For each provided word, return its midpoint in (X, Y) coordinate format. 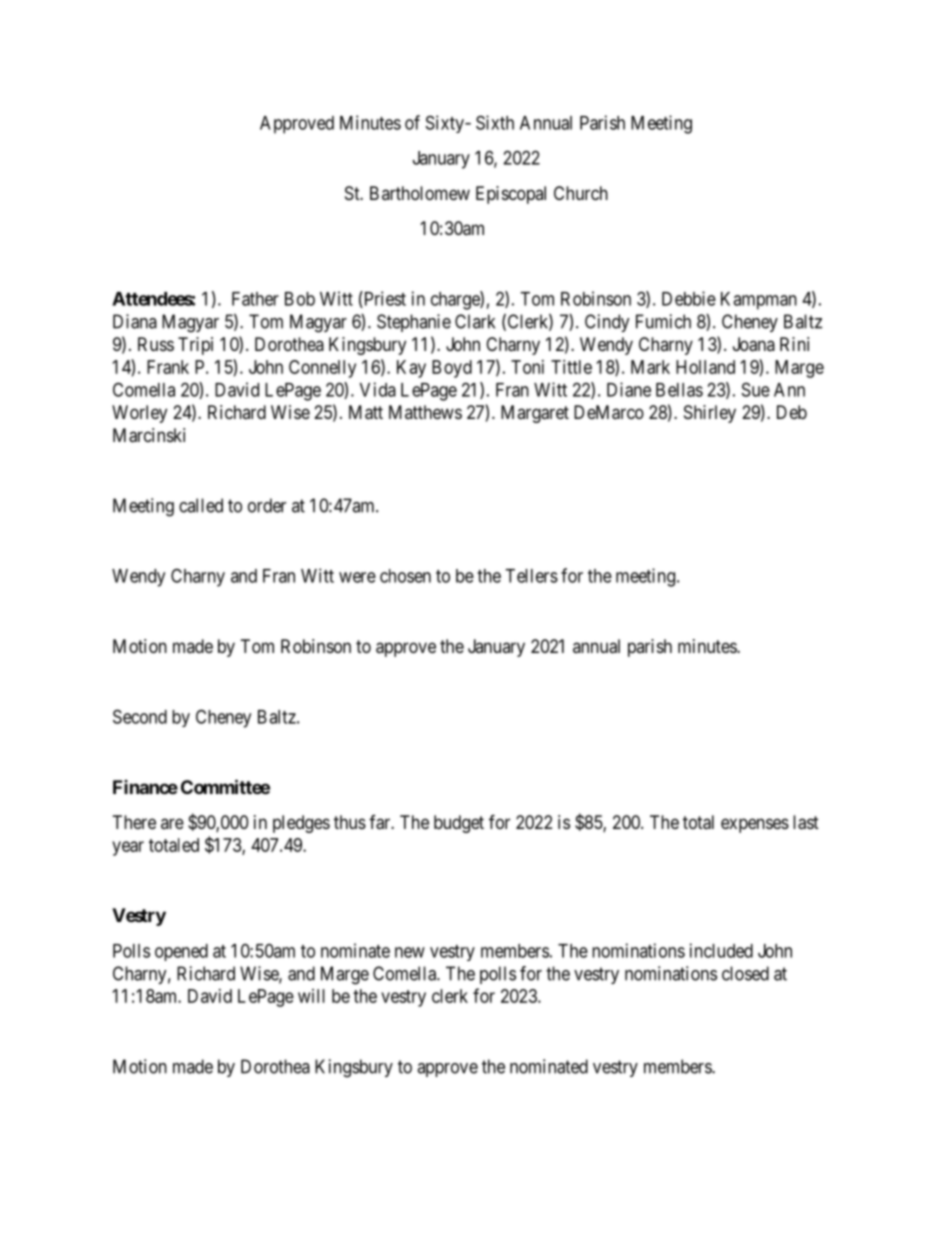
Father (255, 299)
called (201, 505)
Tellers (531, 576)
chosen (405, 576)
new (410, 952)
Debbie (689, 298)
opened (181, 952)
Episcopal (511, 195)
